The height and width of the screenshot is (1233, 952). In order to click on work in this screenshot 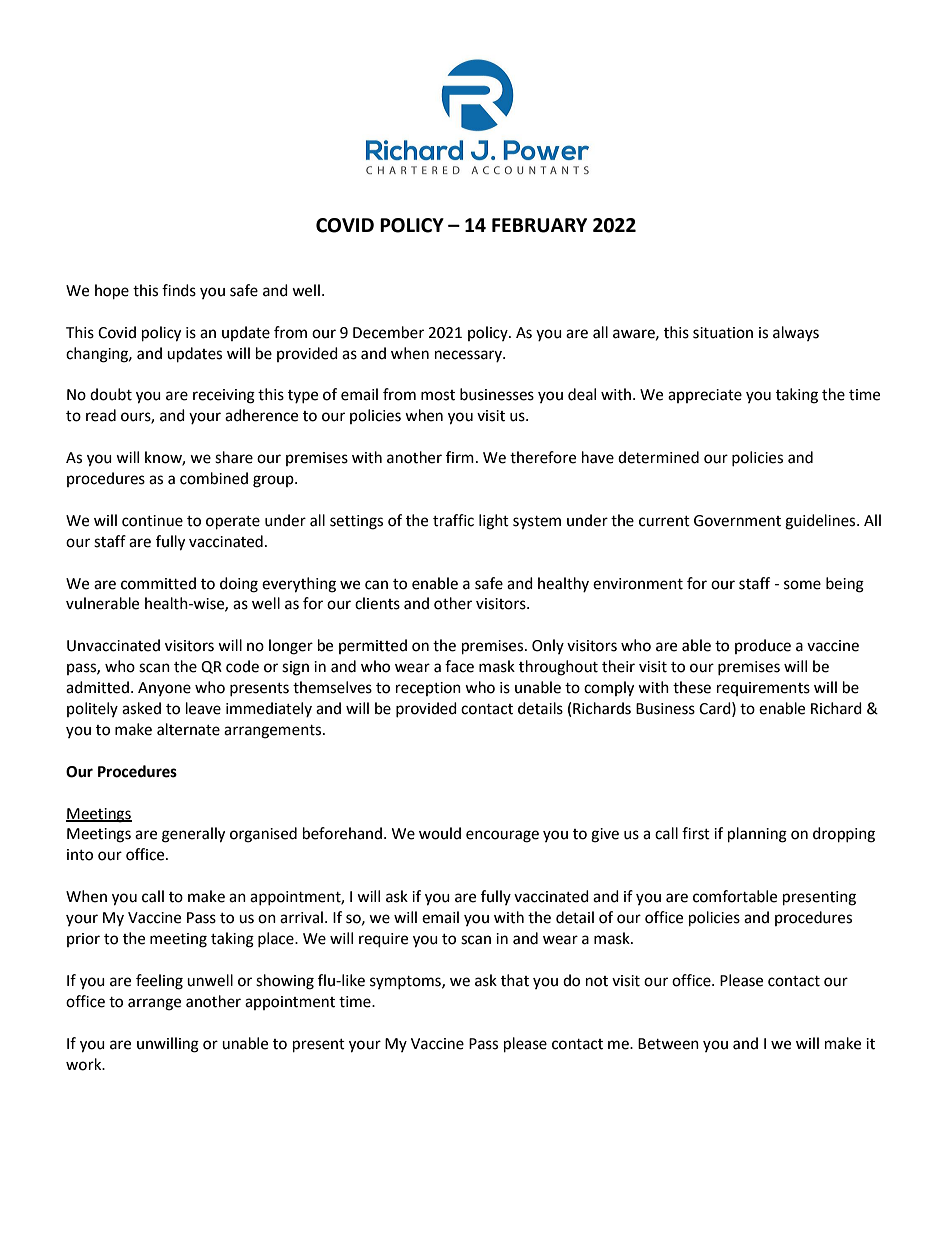, I will do `click(85, 1064)`.
